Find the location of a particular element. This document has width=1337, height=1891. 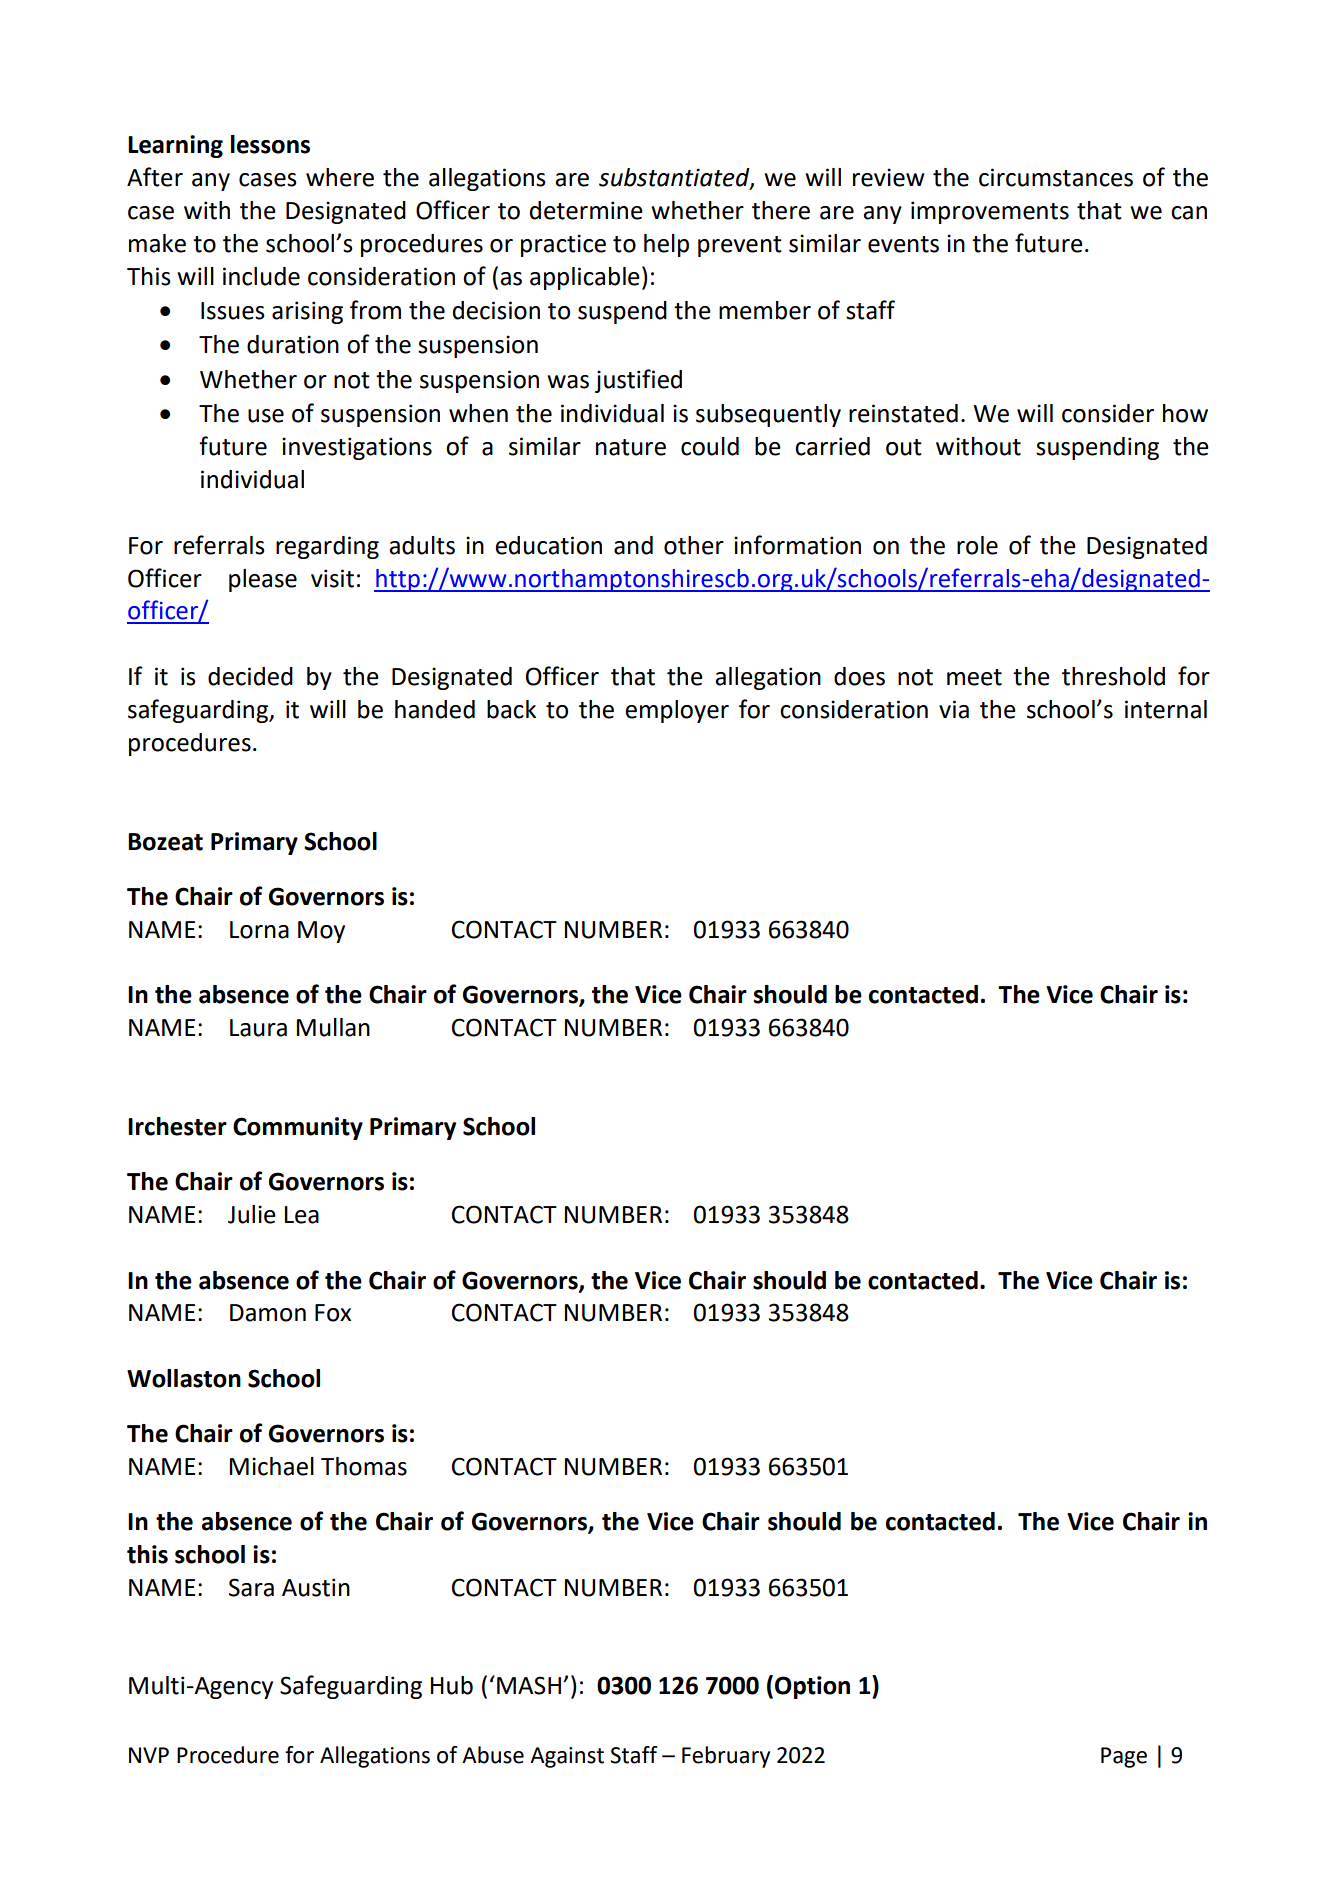

Option is located at coordinates (812, 1687).
